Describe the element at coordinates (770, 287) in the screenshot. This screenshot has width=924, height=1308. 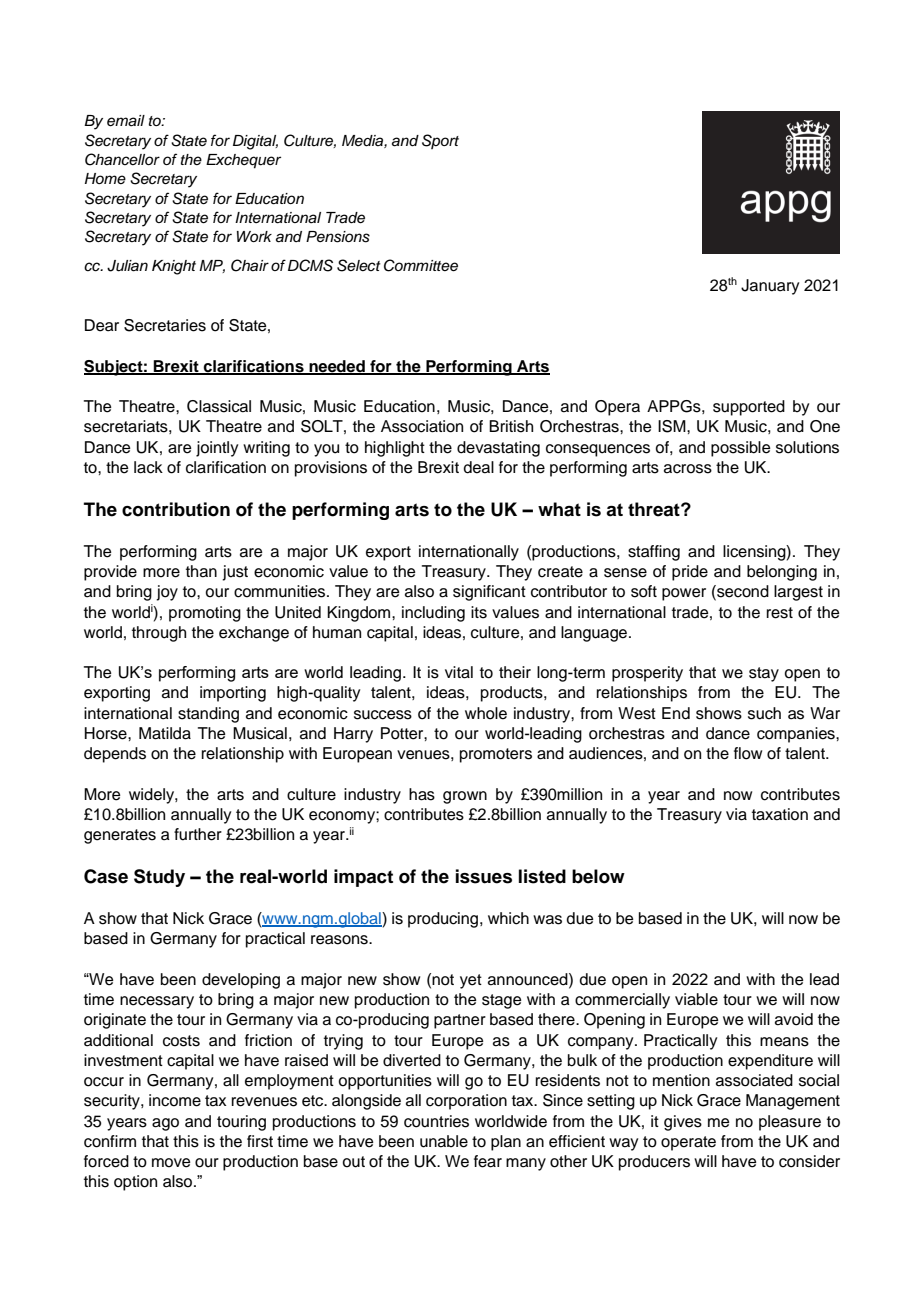
I see `January` at that location.
